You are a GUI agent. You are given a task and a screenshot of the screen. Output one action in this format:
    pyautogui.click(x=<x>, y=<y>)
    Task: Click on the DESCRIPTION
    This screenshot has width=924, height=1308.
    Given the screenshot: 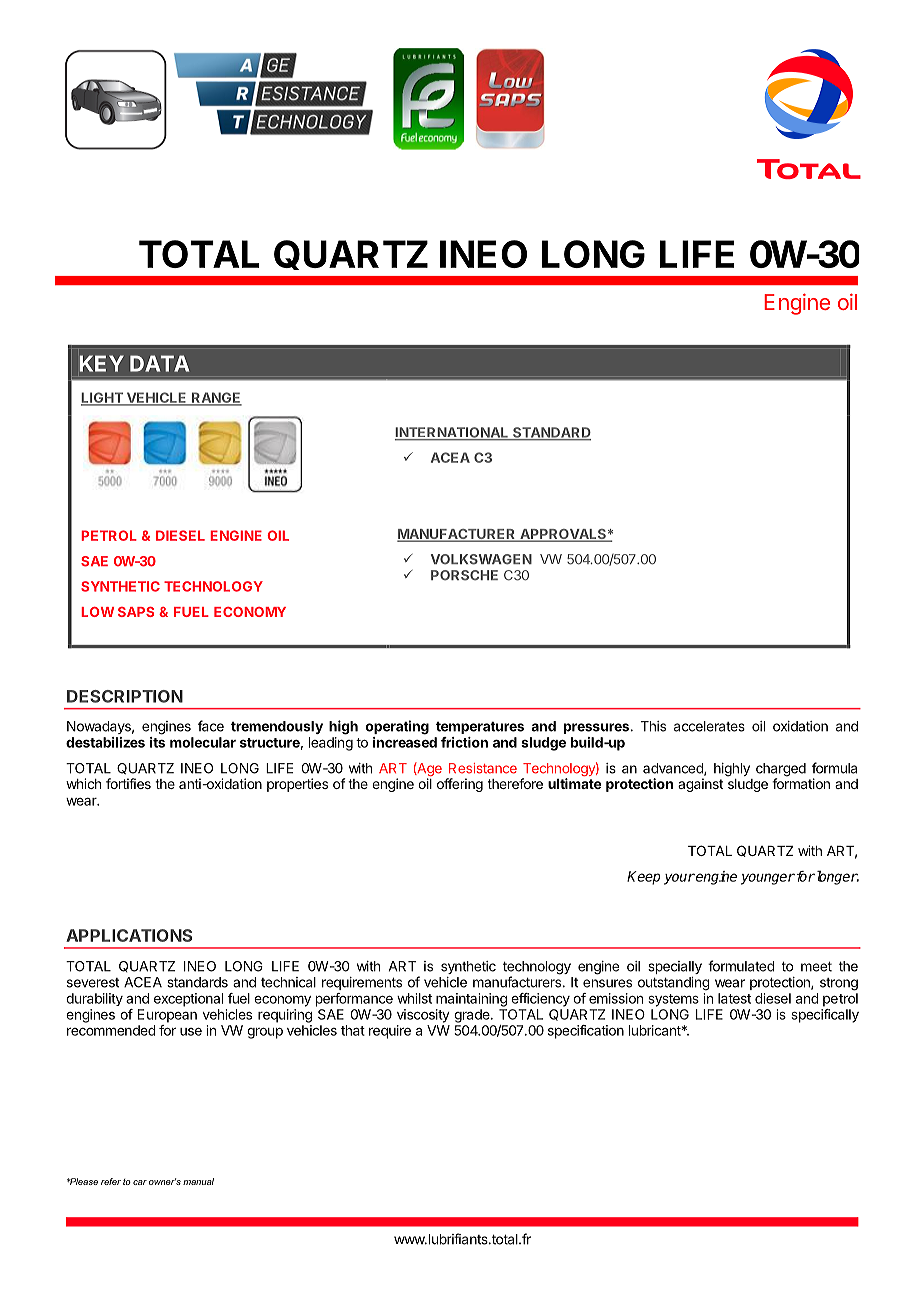 What is the action you would take?
    pyautogui.click(x=125, y=696)
